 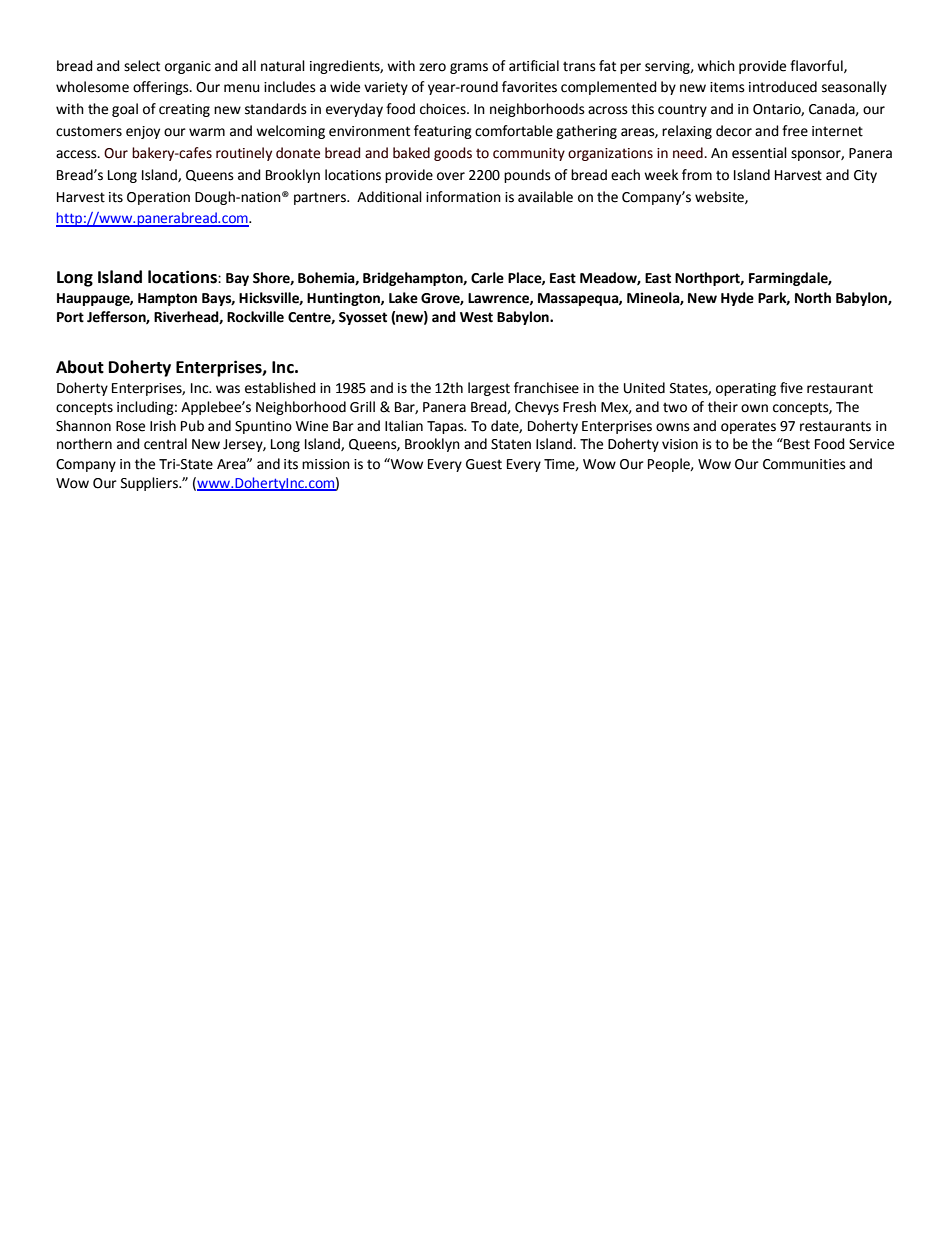 What do you see at coordinates (737, 299) in the image?
I see `Hyde` at bounding box center [737, 299].
